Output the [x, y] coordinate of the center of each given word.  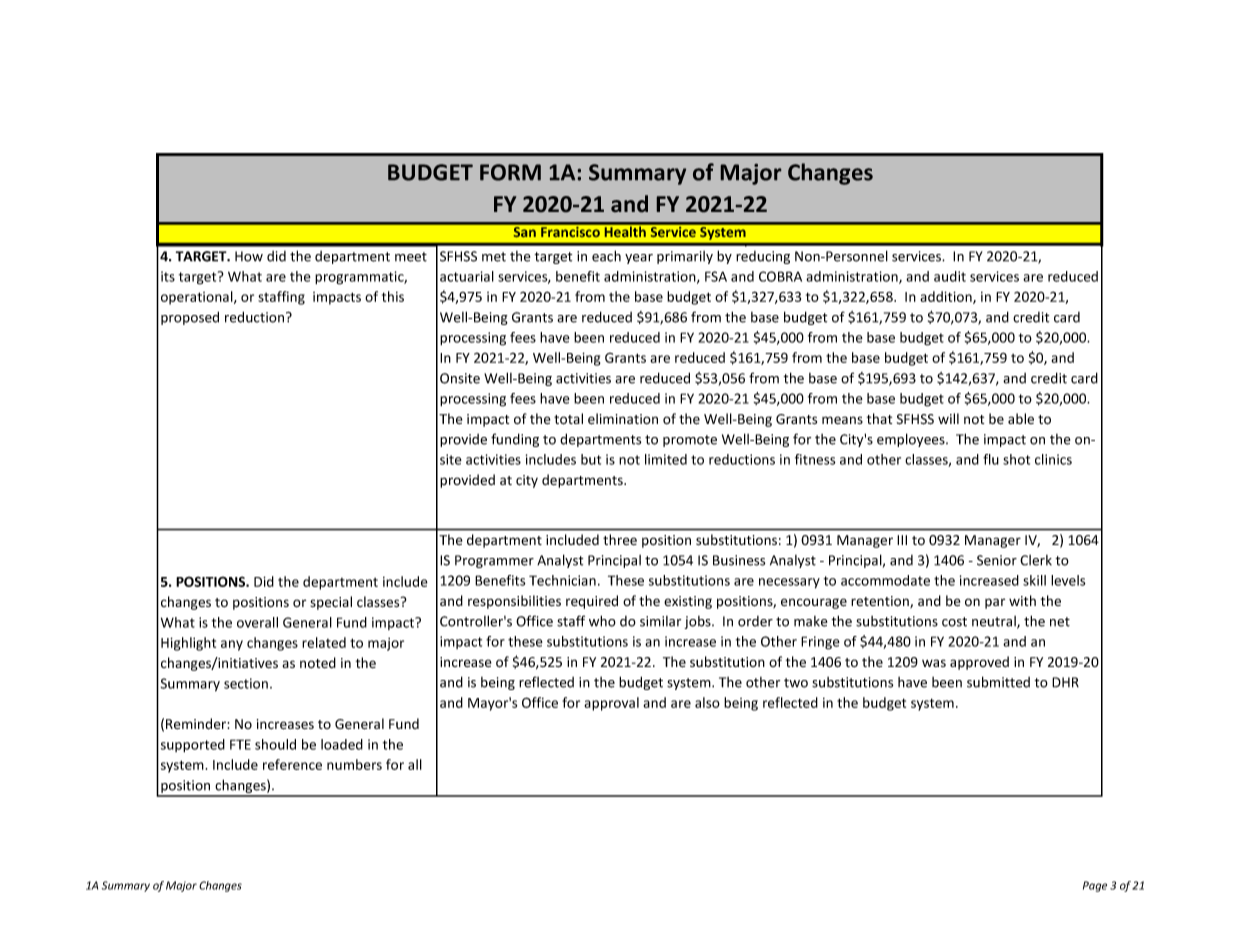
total [568, 419]
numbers [354, 764]
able [1021, 418]
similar [660, 621]
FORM [510, 172]
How [249, 256]
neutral [995, 622]
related [324, 642]
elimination [623, 419]
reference [292, 764]
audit [950, 276]
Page [1095, 886]
